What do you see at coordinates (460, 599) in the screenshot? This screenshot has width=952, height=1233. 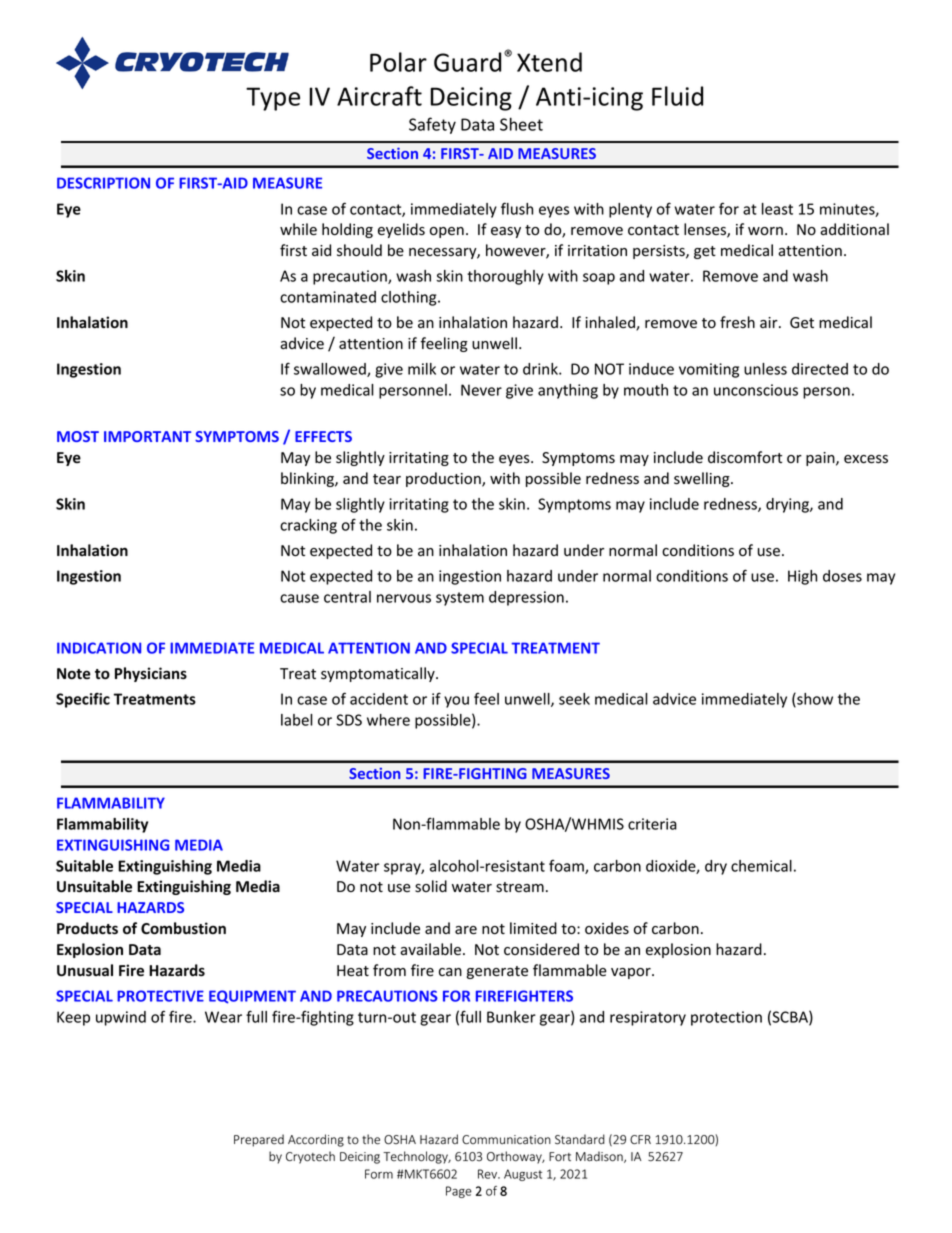 I see `system` at bounding box center [460, 599].
